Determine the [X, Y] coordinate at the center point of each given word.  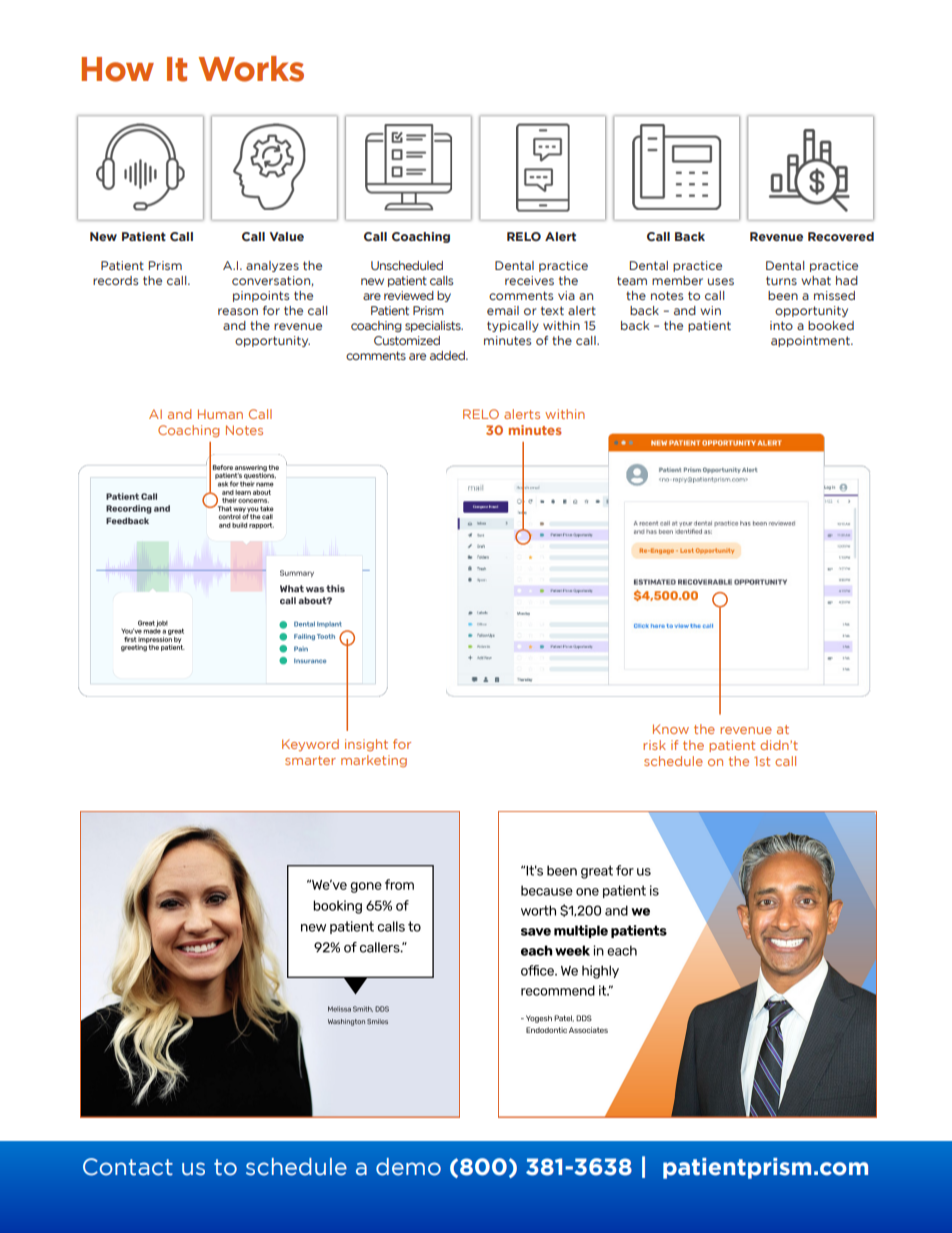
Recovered [841, 236]
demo [408, 1167]
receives [529, 280]
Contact [128, 1167]
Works [251, 69]
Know [671, 729]
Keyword [310, 745]
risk [654, 745]
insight [366, 745]
